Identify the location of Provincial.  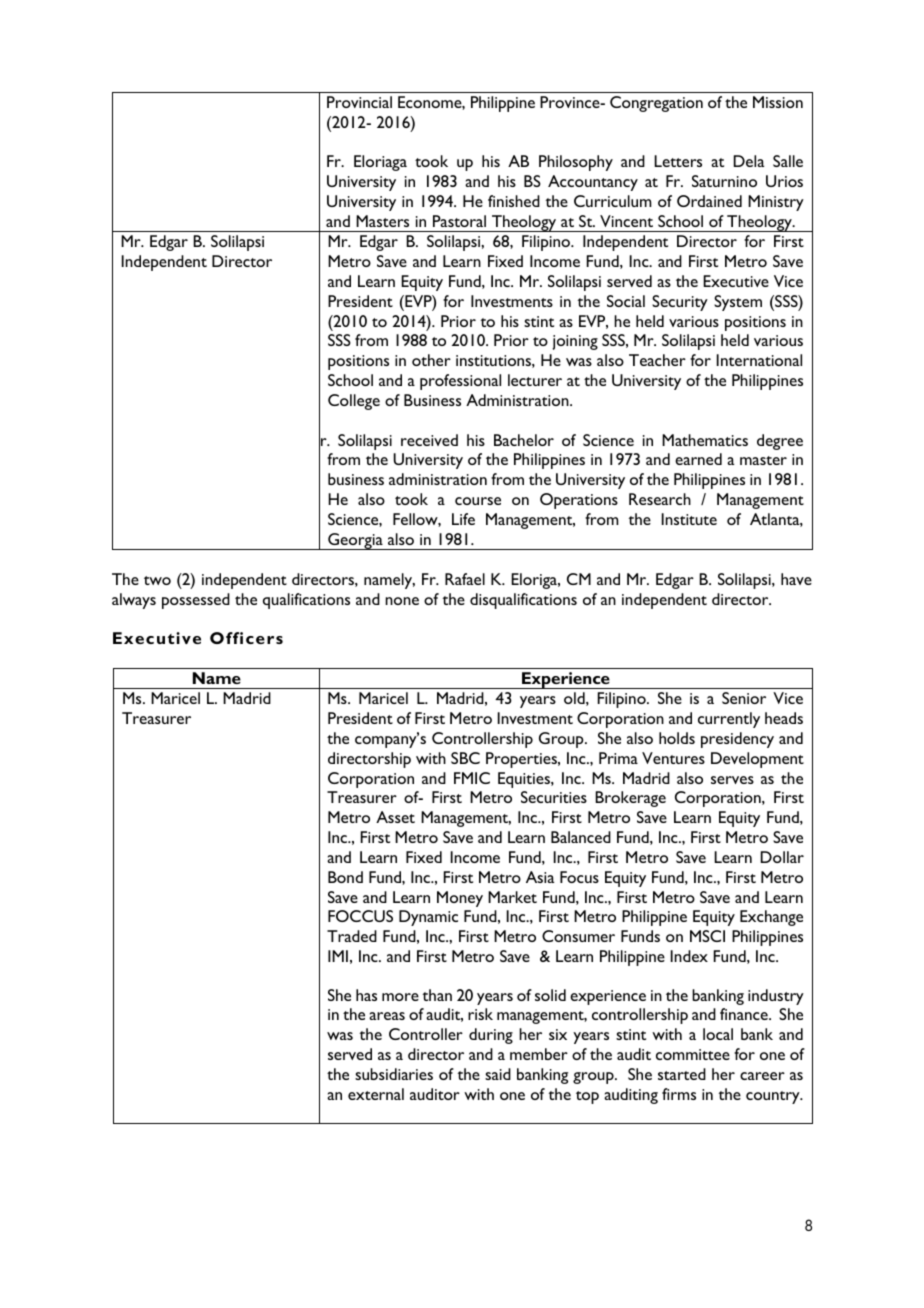
(359, 102).
